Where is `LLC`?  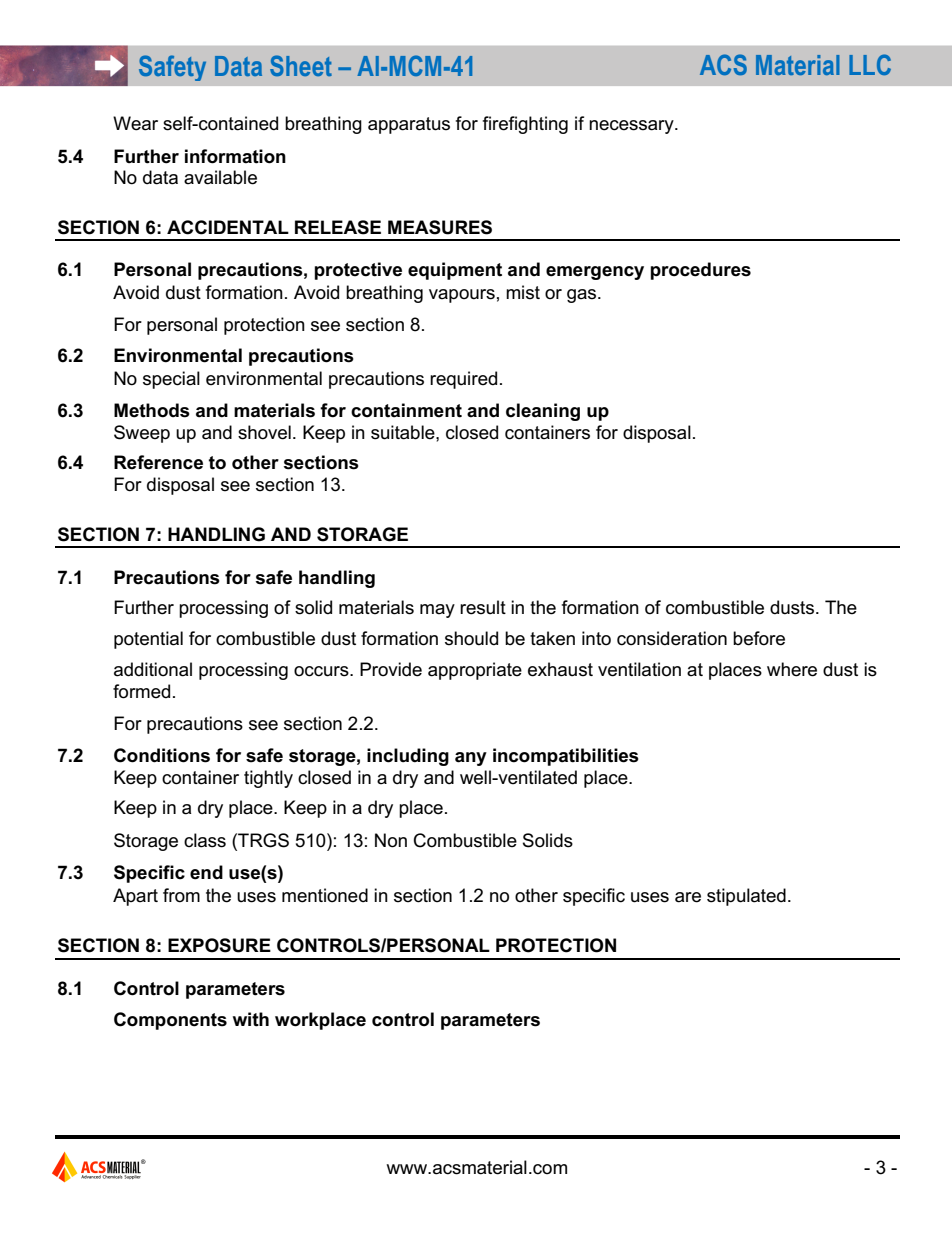 LLC is located at coordinates (870, 64).
